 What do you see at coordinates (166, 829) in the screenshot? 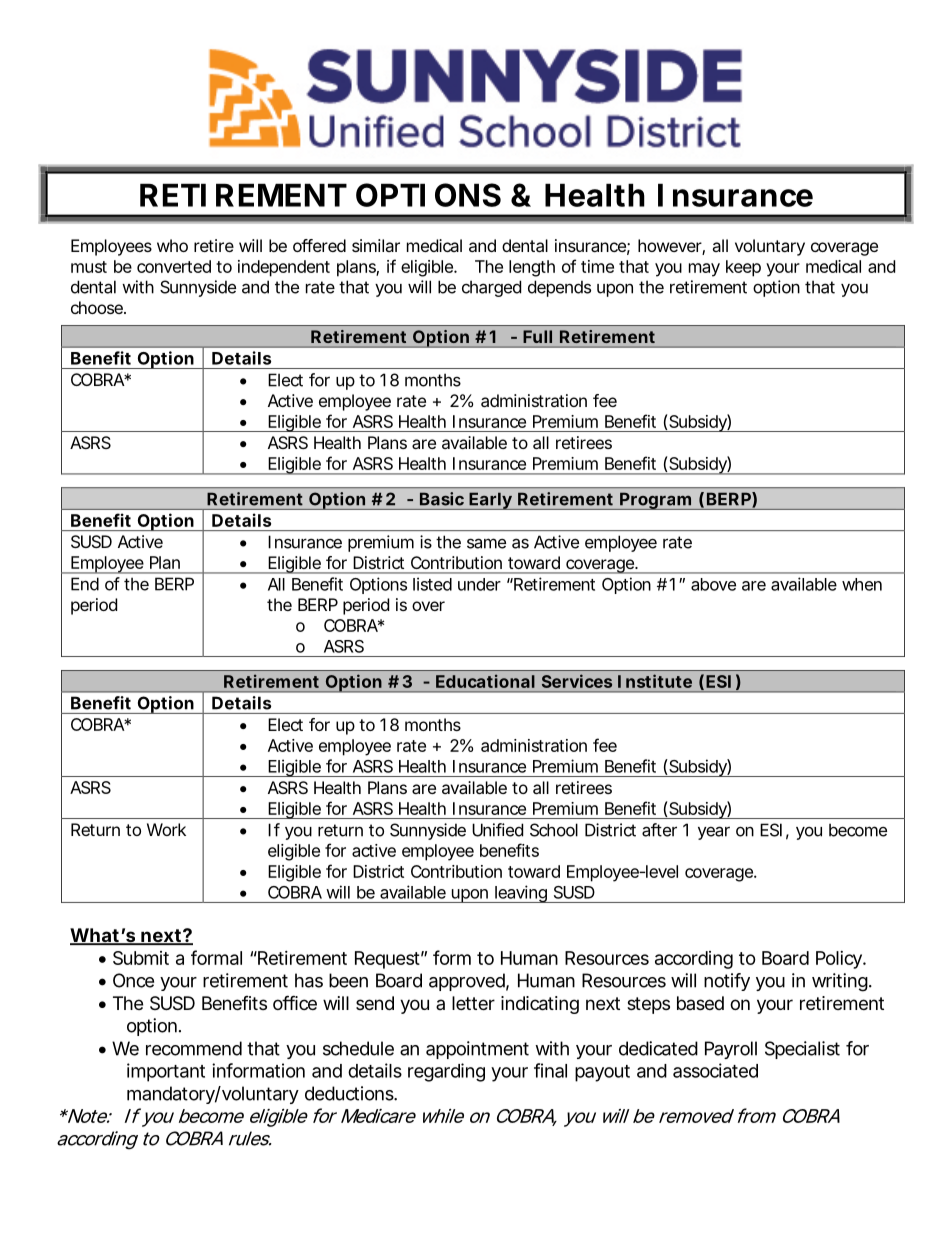
I see `Work` at bounding box center [166, 829].
